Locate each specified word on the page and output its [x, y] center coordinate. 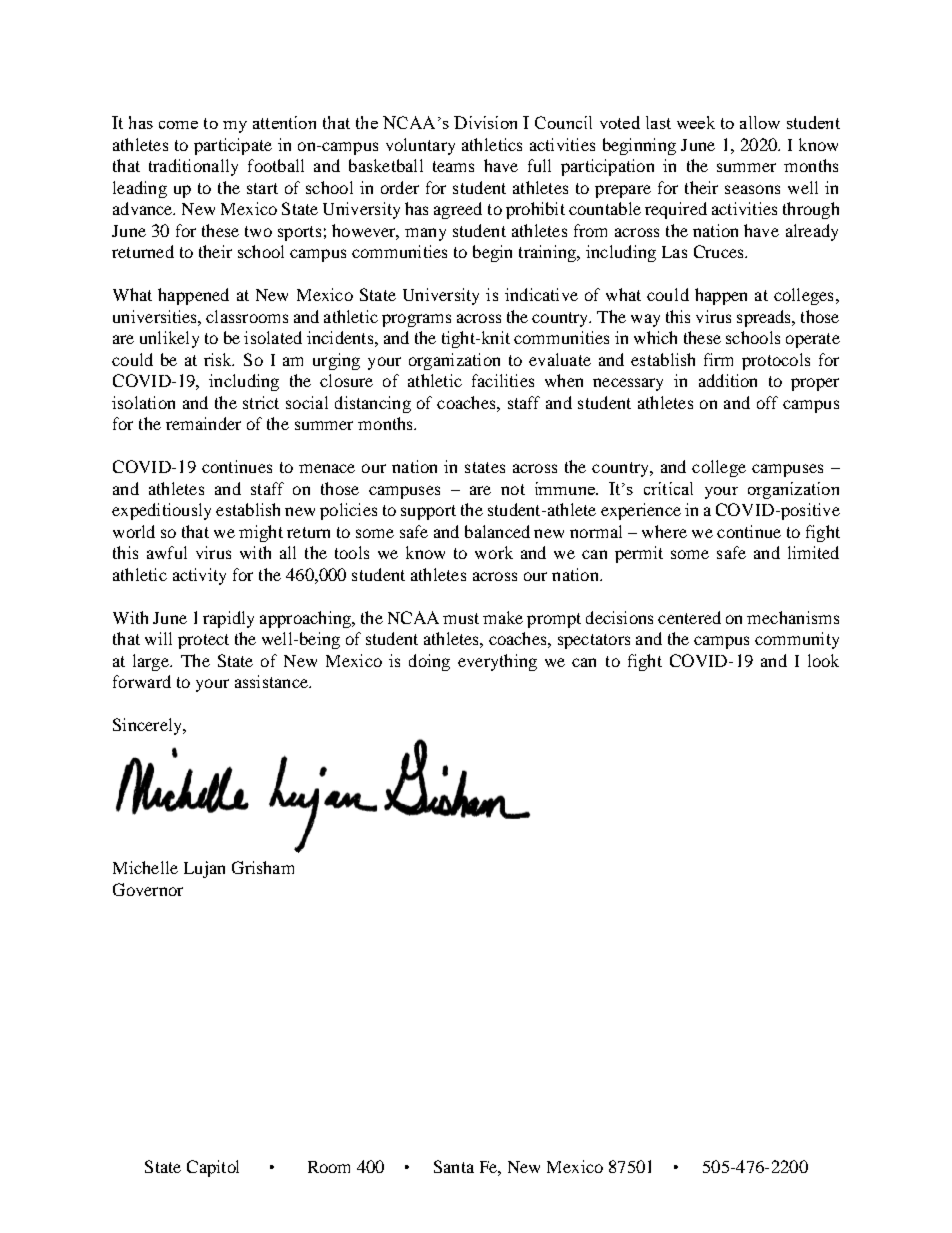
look [823, 660]
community [797, 640]
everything [497, 662]
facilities [503, 380]
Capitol [213, 1168]
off [767, 402]
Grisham [263, 867]
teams [453, 166]
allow [760, 122]
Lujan [204, 869]
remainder [203, 423]
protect [203, 641]
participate [233, 146]
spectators [594, 641]
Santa [454, 1166]
